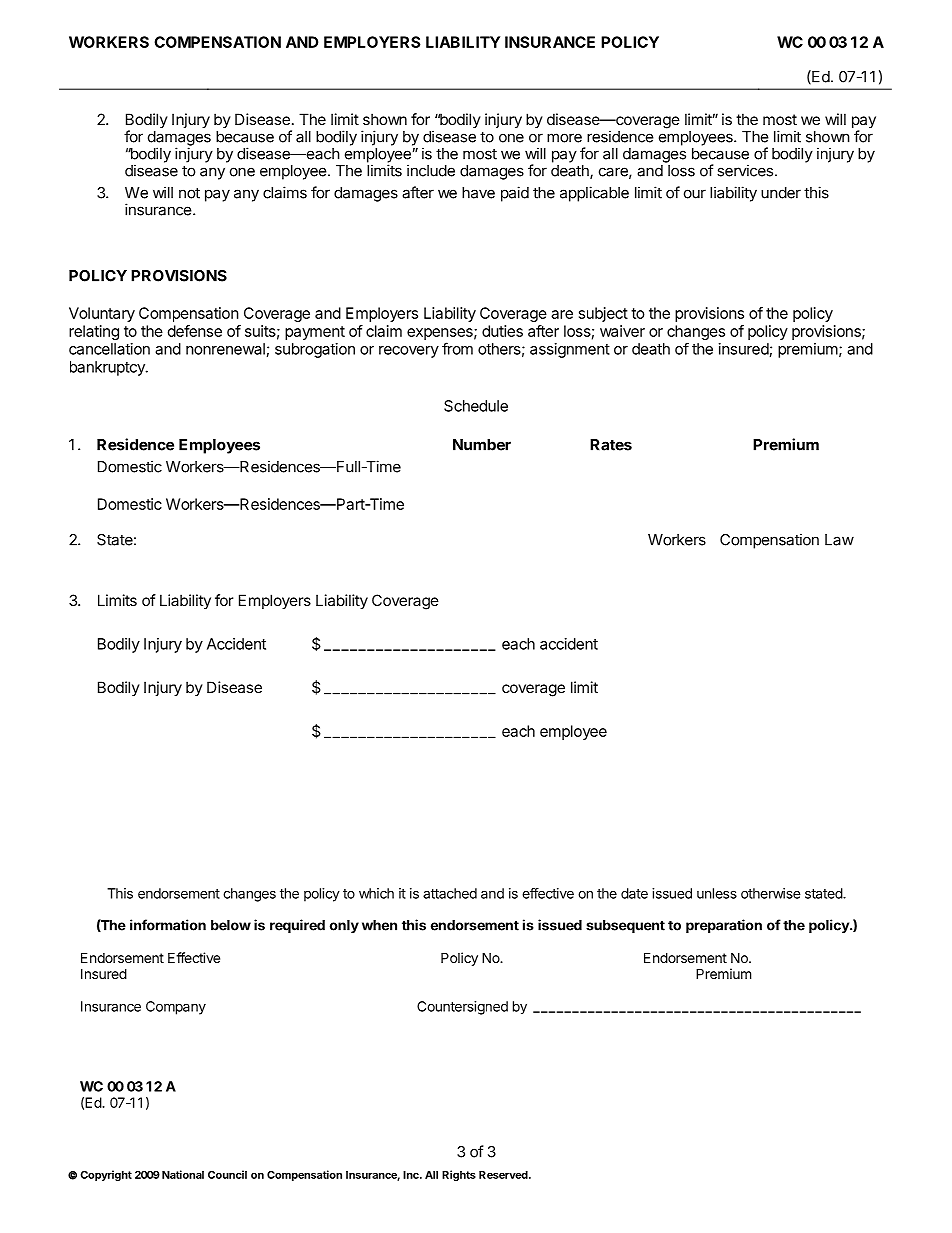 This image has width=952, height=1233. Describe the element at coordinates (109, 349) in the image. I see `cancellation` at that location.
